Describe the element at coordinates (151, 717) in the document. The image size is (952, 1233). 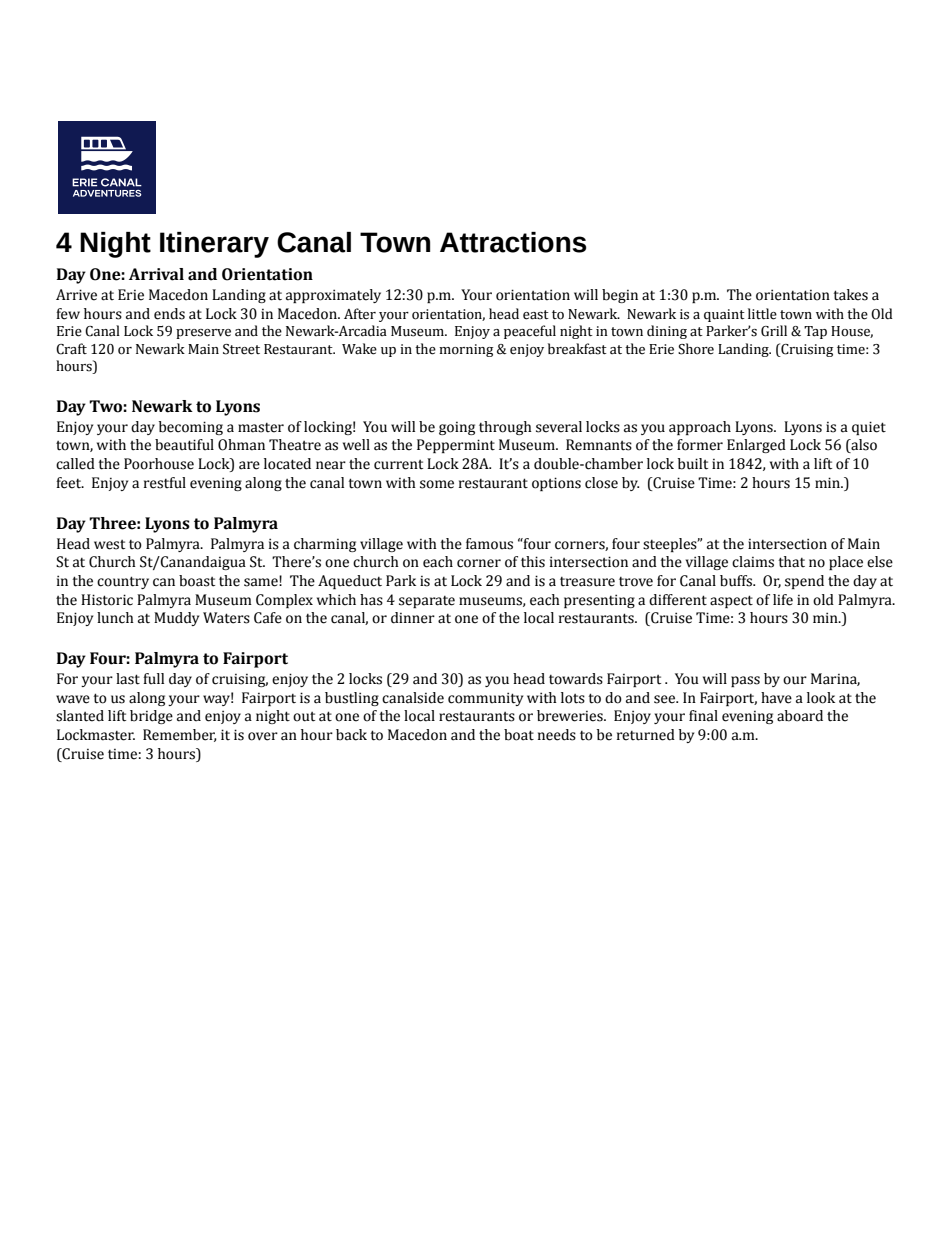
I see `bridge` at that location.
